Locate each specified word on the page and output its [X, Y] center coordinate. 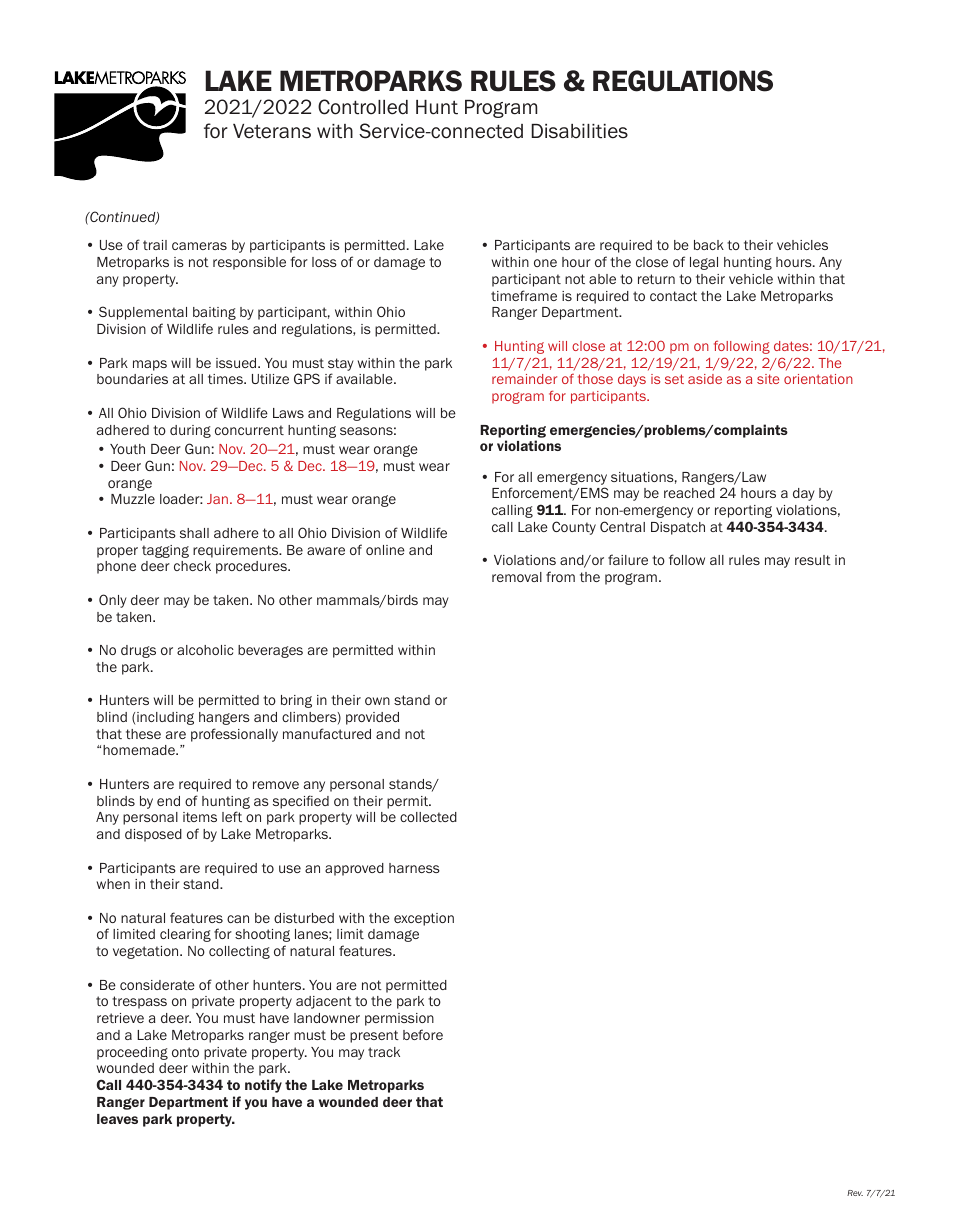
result [813, 560]
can [238, 919]
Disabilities [579, 131]
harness [414, 868]
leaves [117, 1119]
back [709, 245]
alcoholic [205, 650]
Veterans [272, 131]
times [226, 379]
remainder [524, 379]
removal [517, 577]
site [768, 379]
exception [424, 919]
